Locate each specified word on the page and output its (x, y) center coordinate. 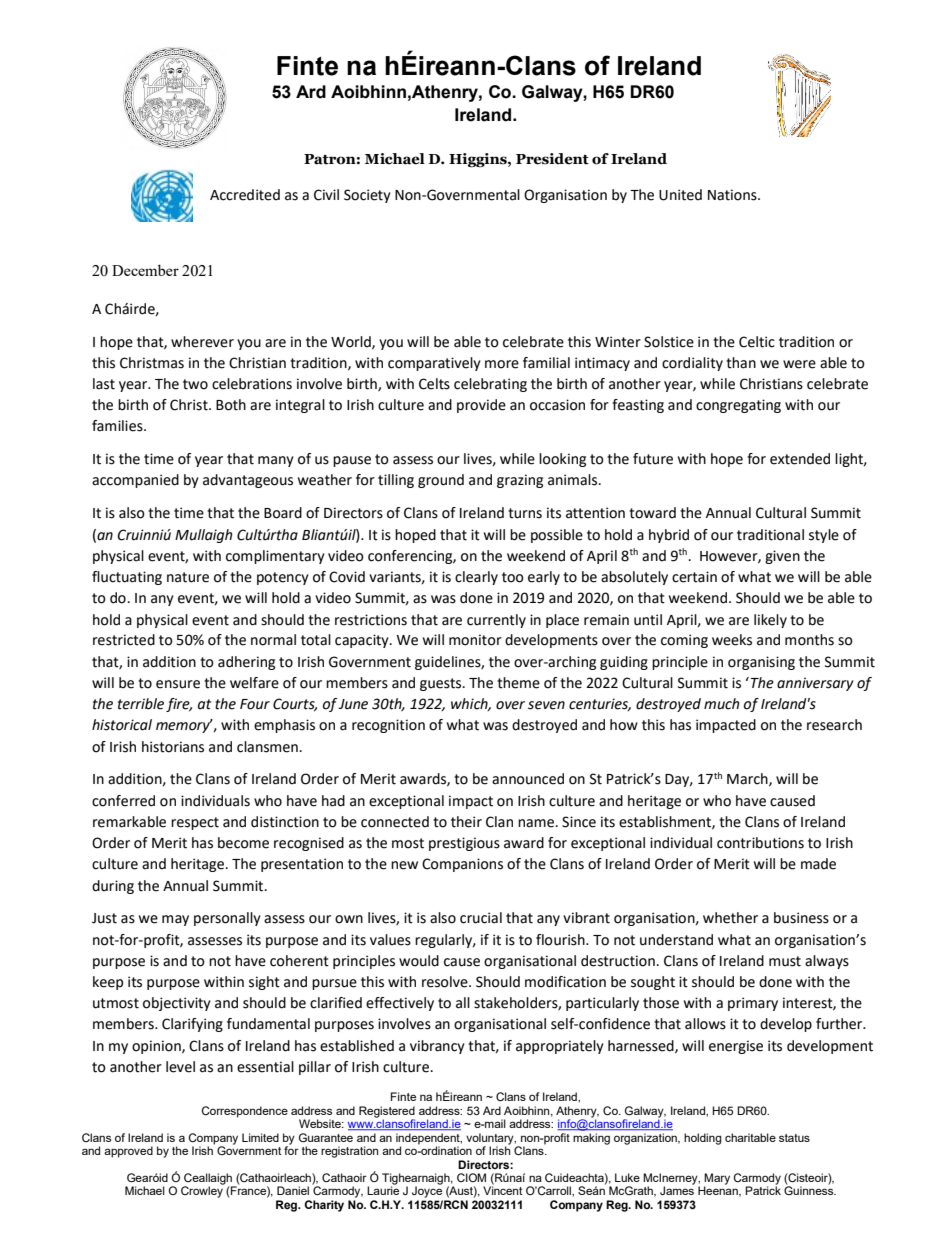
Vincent (503, 1189)
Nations (733, 195)
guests (442, 684)
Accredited (245, 195)
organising (761, 663)
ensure (178, 684)
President (552, 159)
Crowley (202, 1191)
